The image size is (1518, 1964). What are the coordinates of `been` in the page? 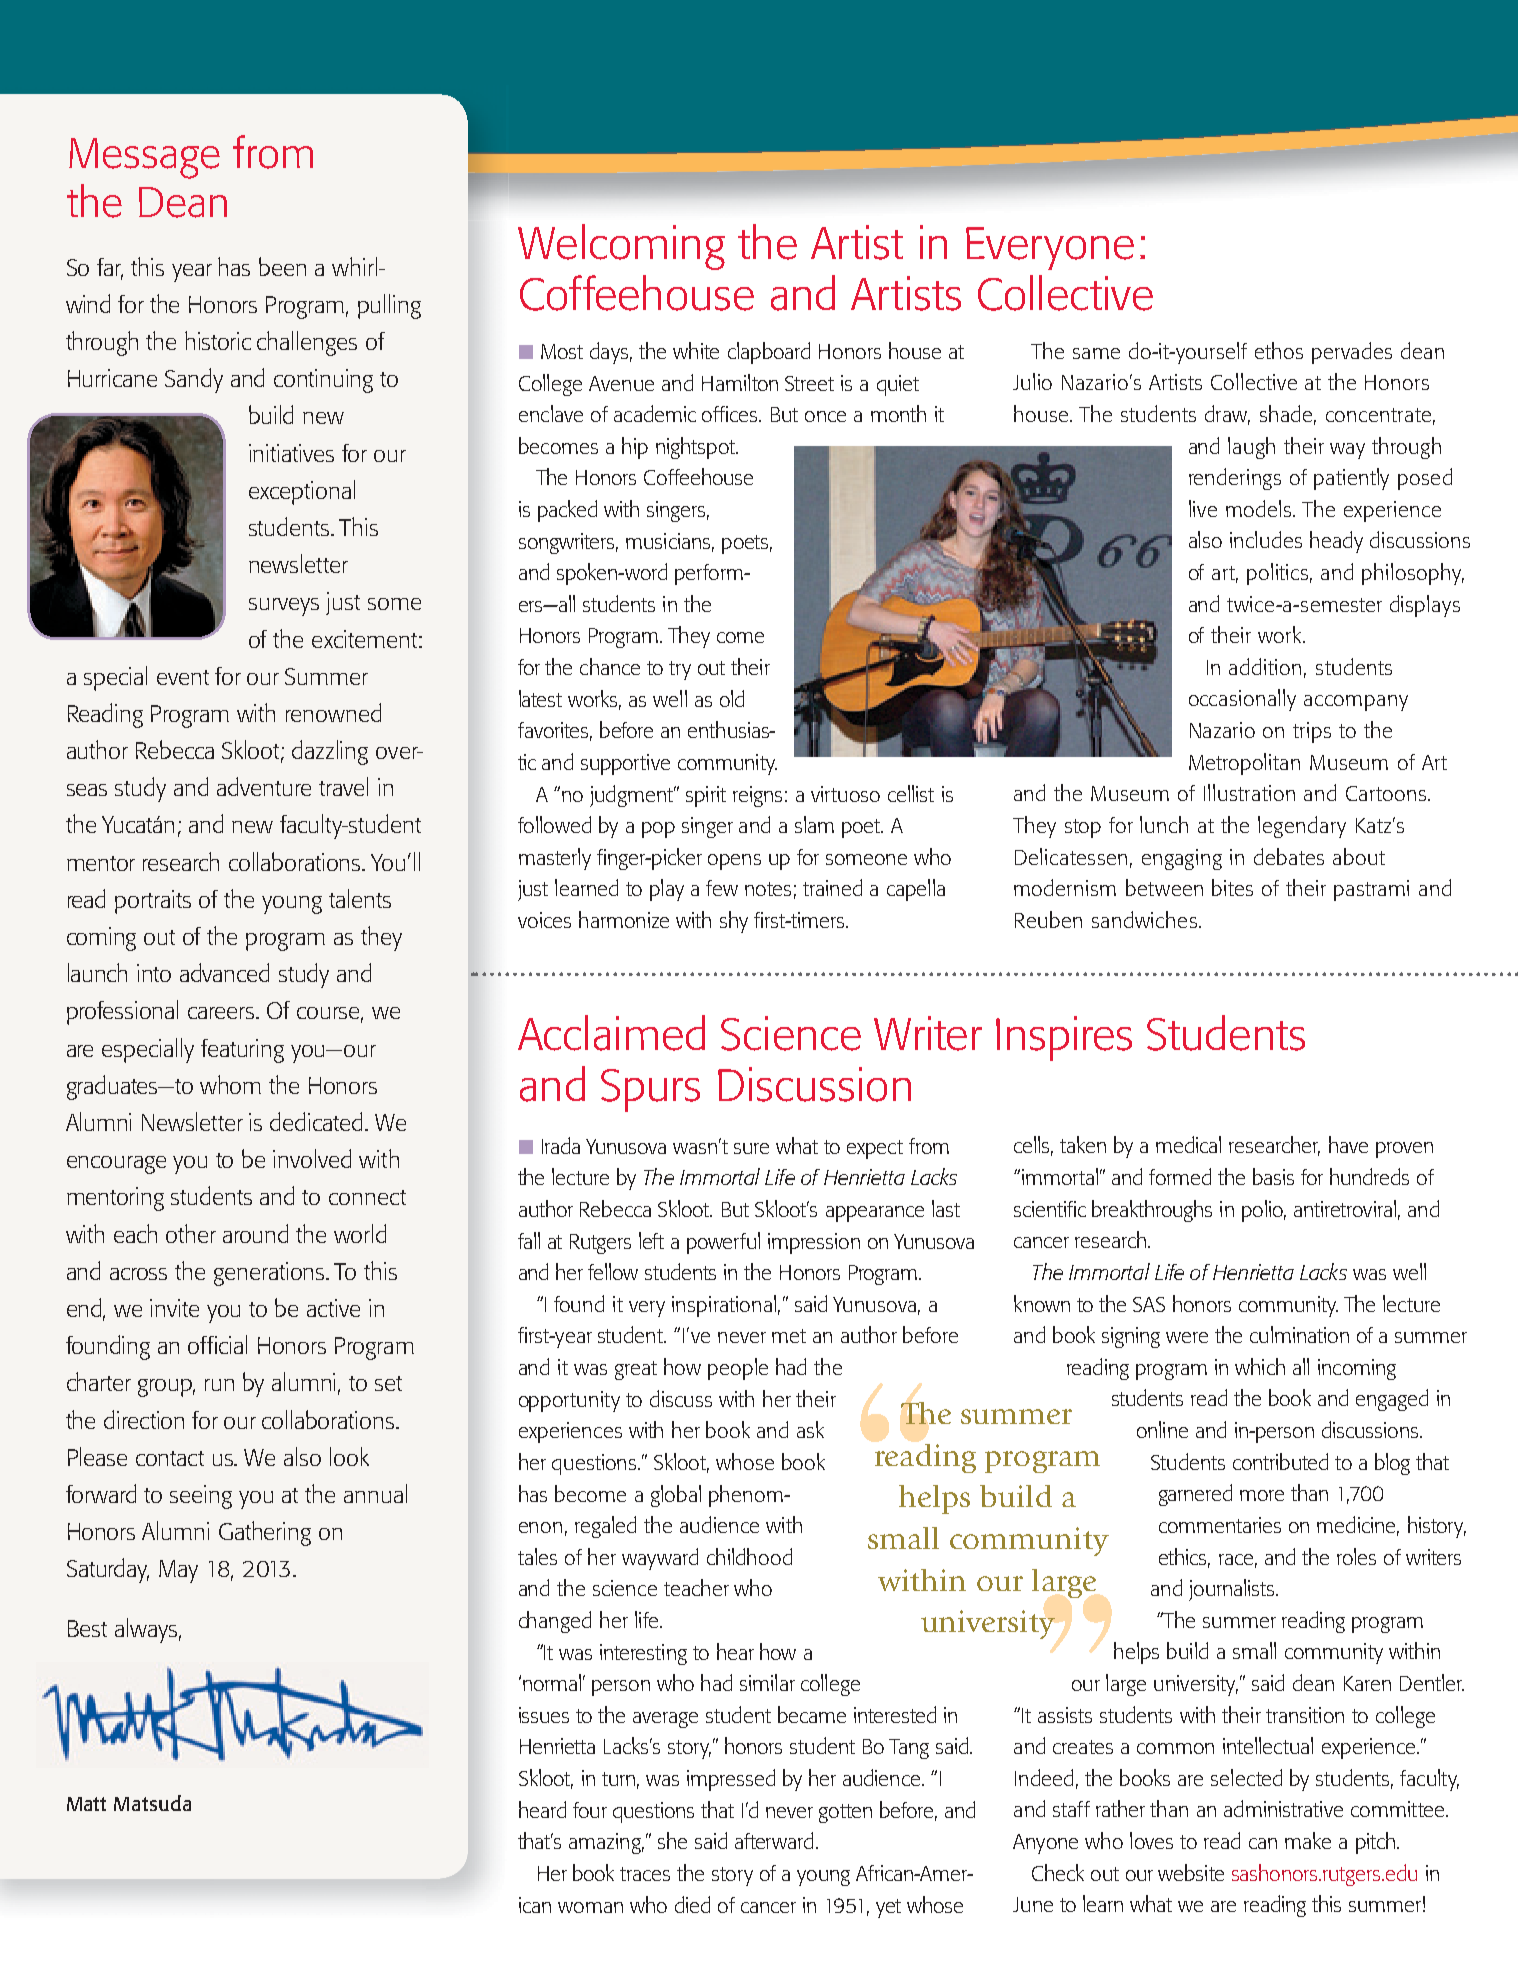 It's located at (282, 266).
